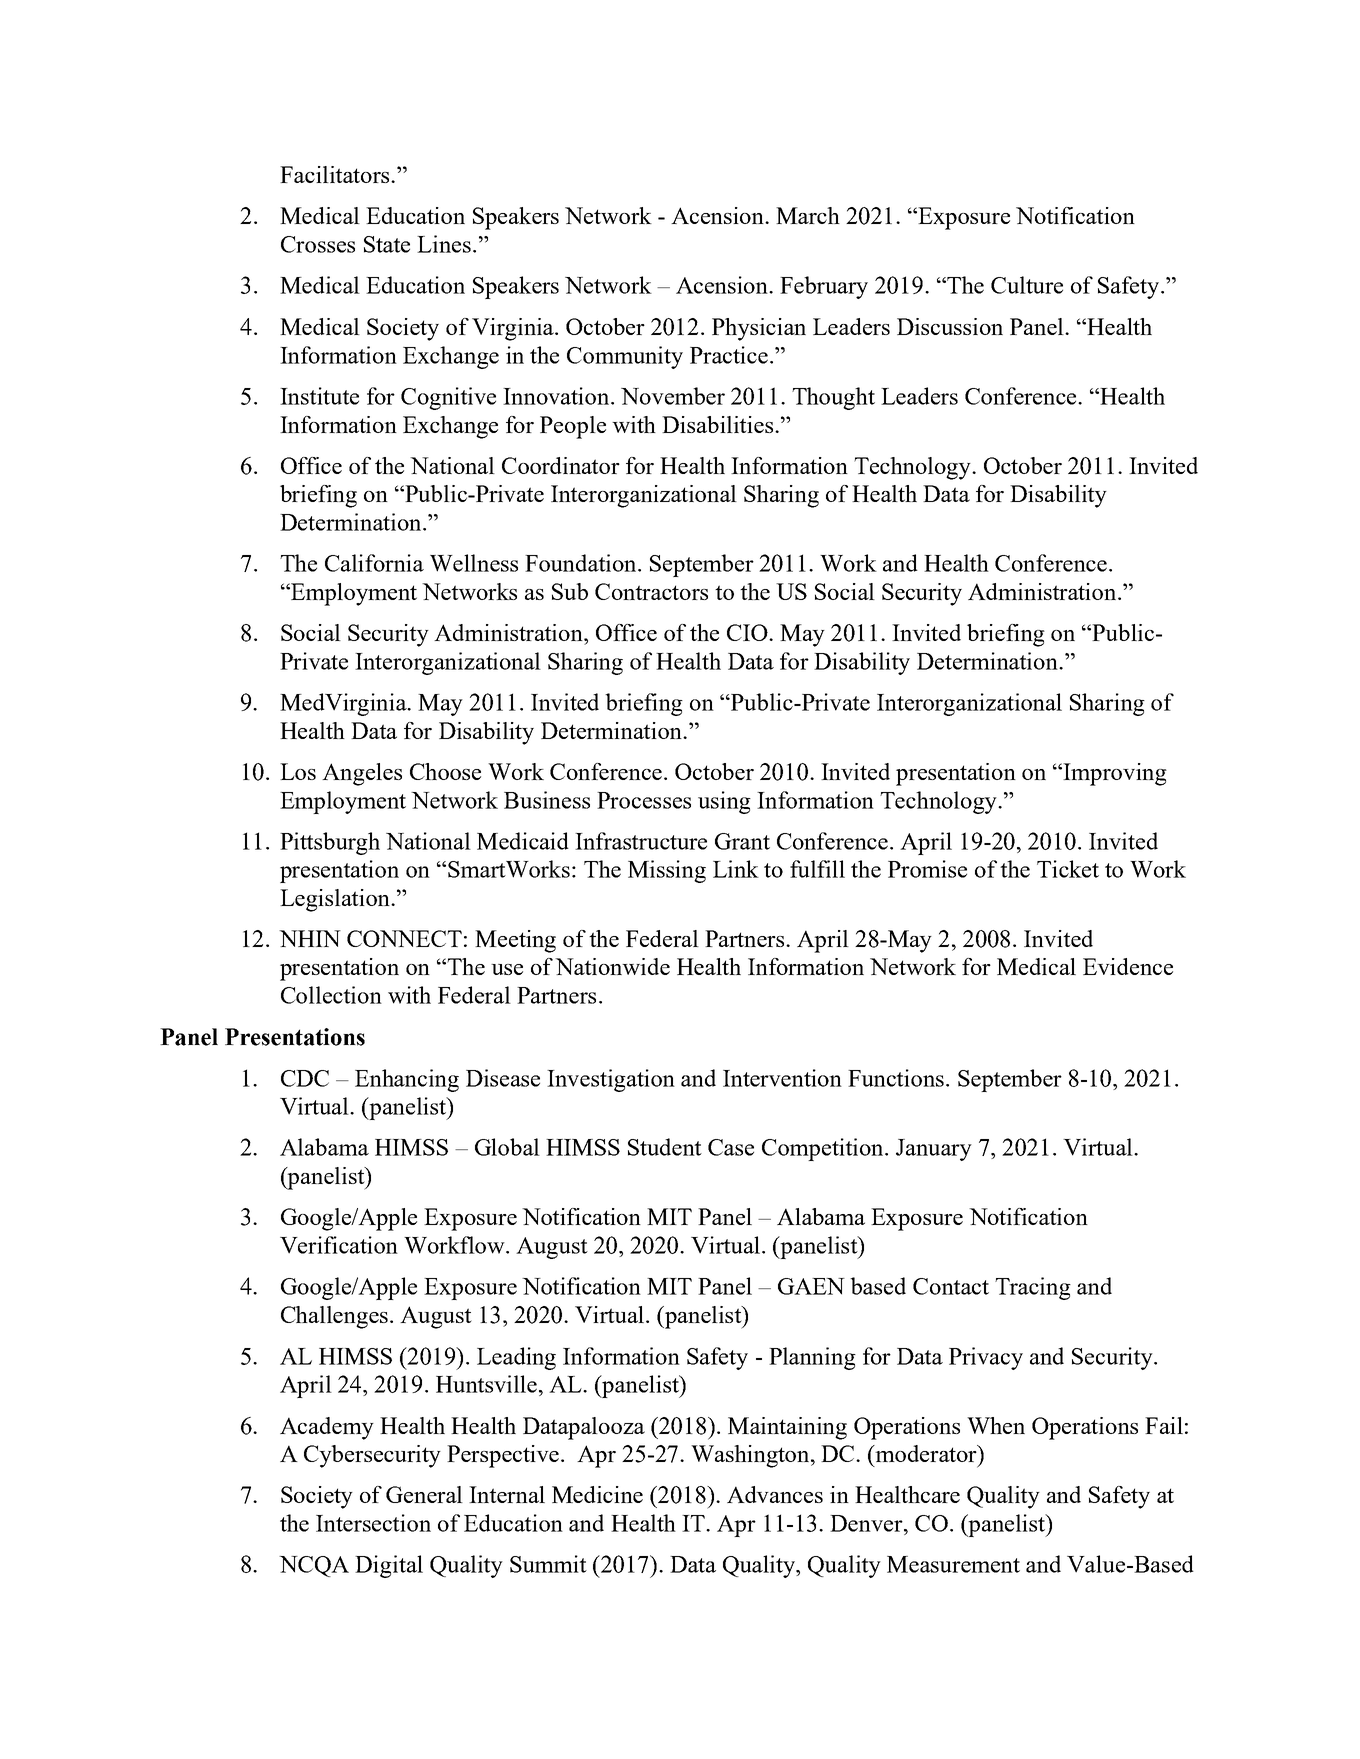 The image size is (1360, 1759). Describe the element at coordinates (1033, 1288) in the screenshot. I see `Tracing` at that location.
